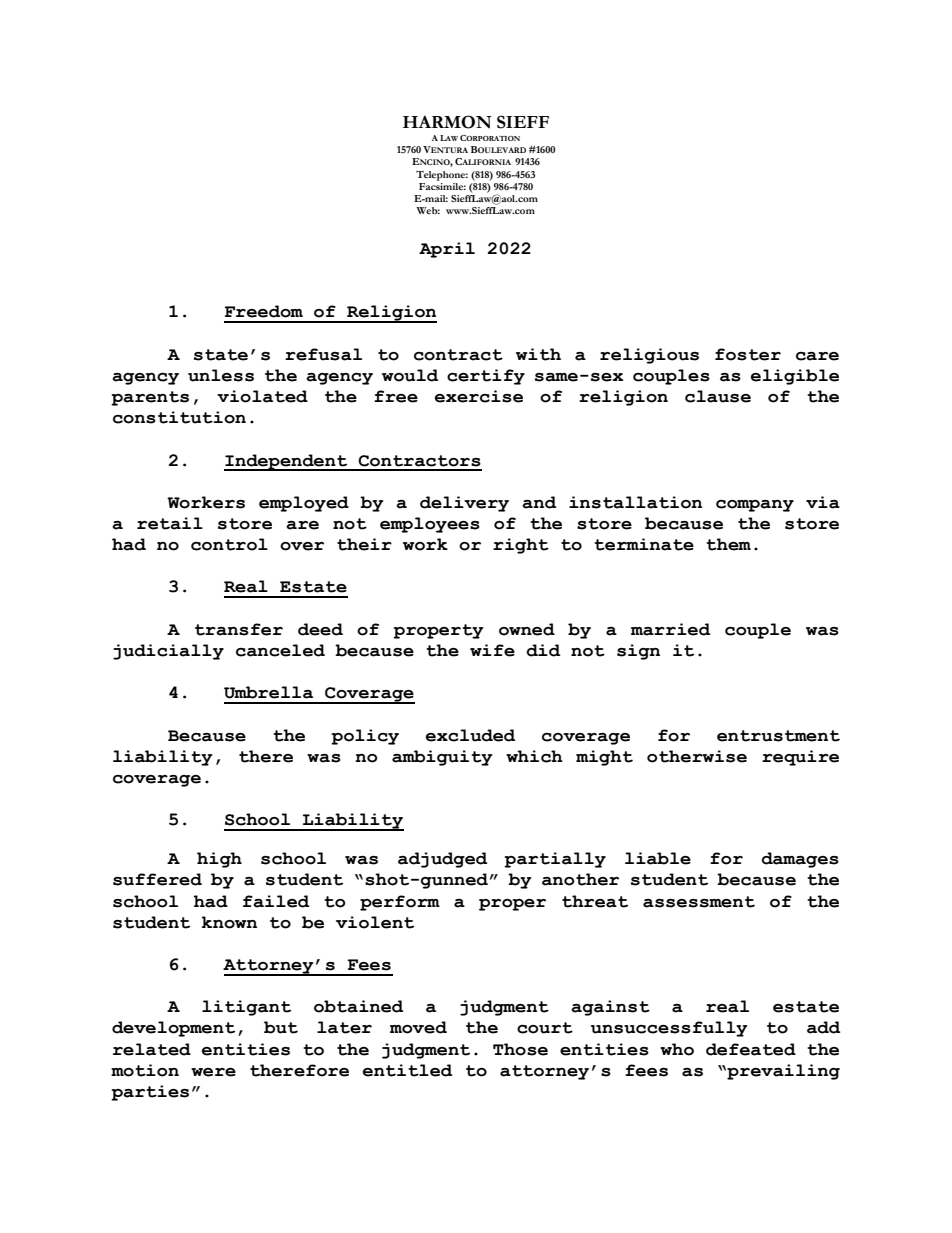  I want to click on Independent, so click(287, 462).
